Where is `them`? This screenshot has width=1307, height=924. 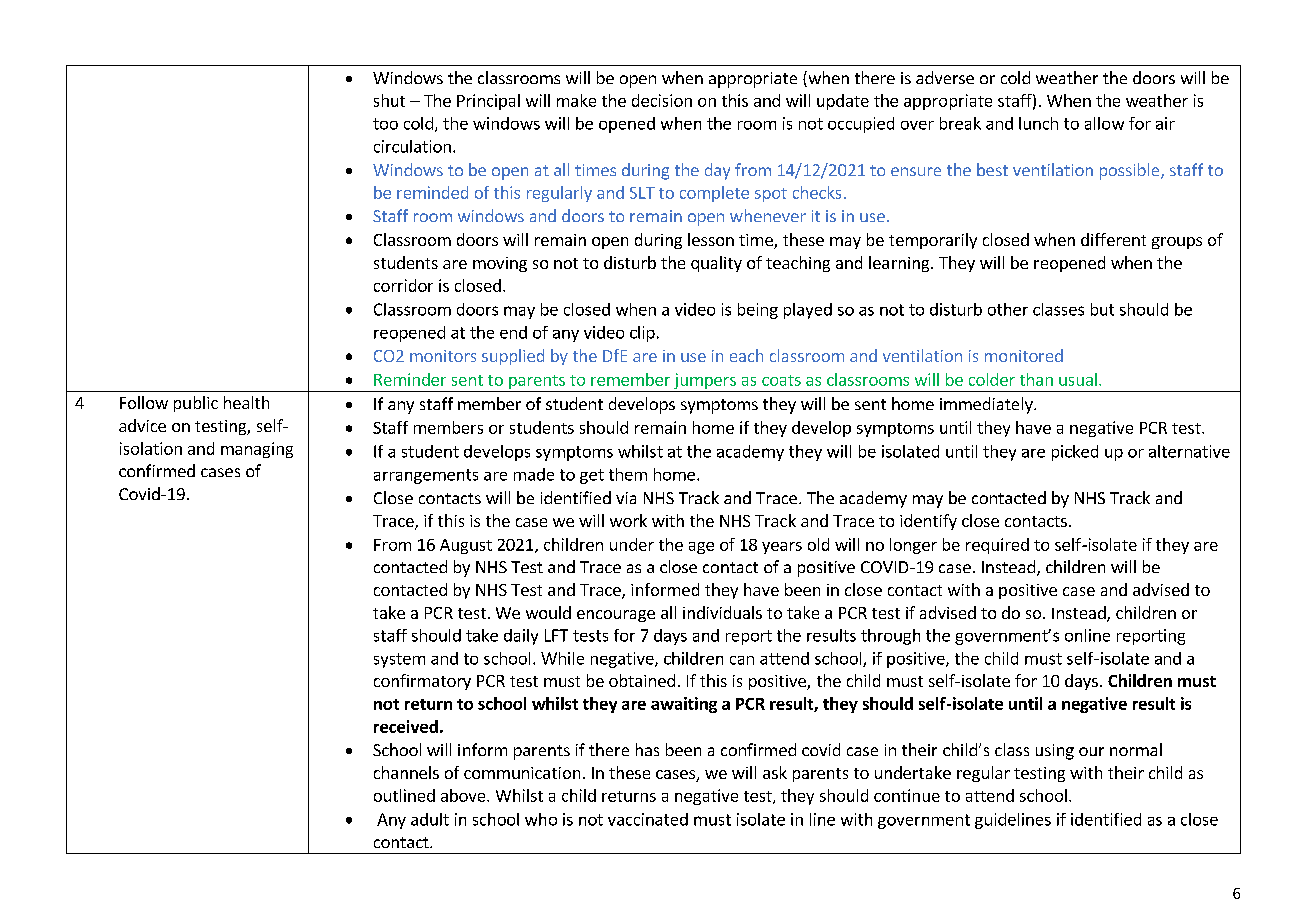 them is located at coordinates (628, 474).
